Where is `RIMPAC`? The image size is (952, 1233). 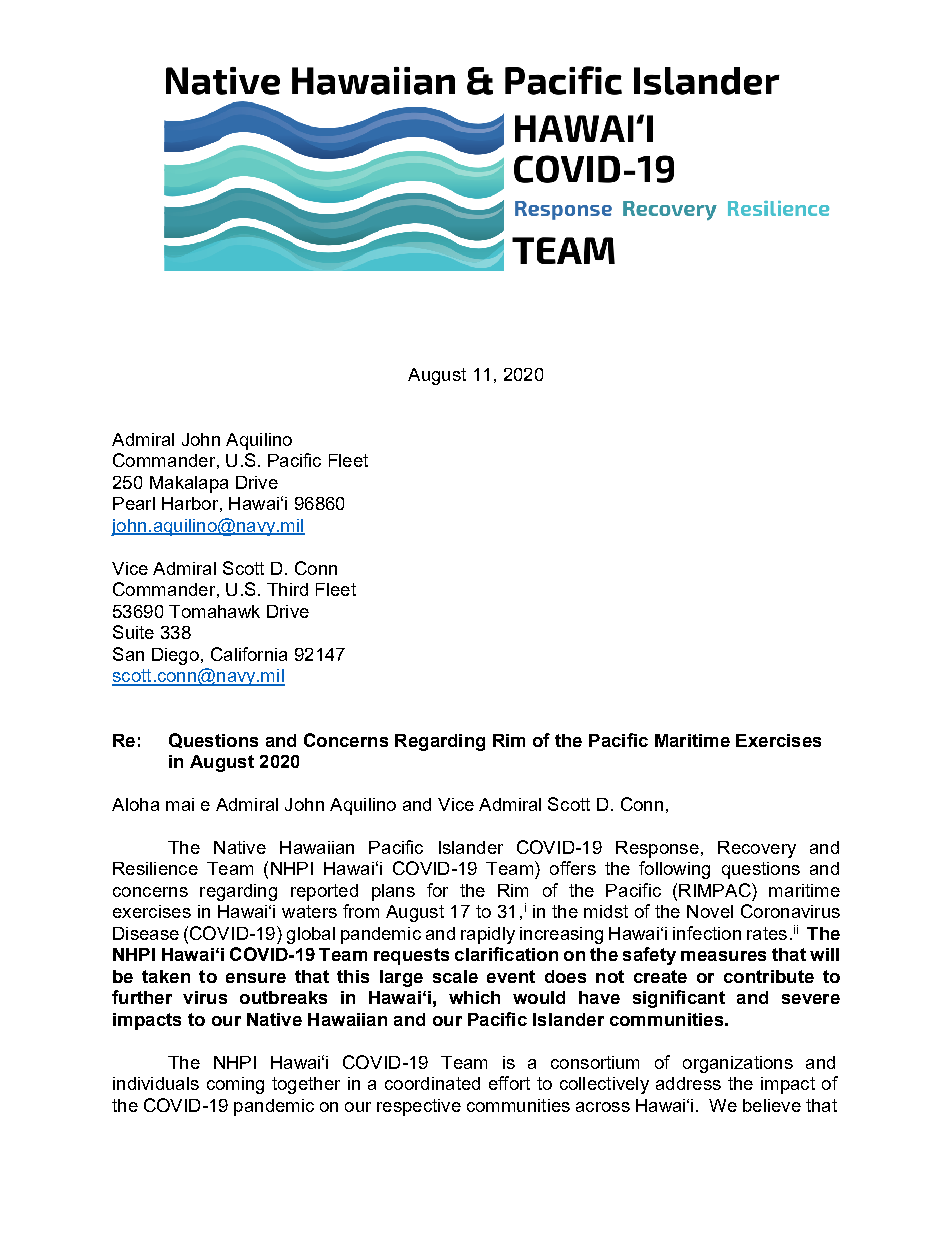 RIMPAC is located at coordinates (716, 890).
